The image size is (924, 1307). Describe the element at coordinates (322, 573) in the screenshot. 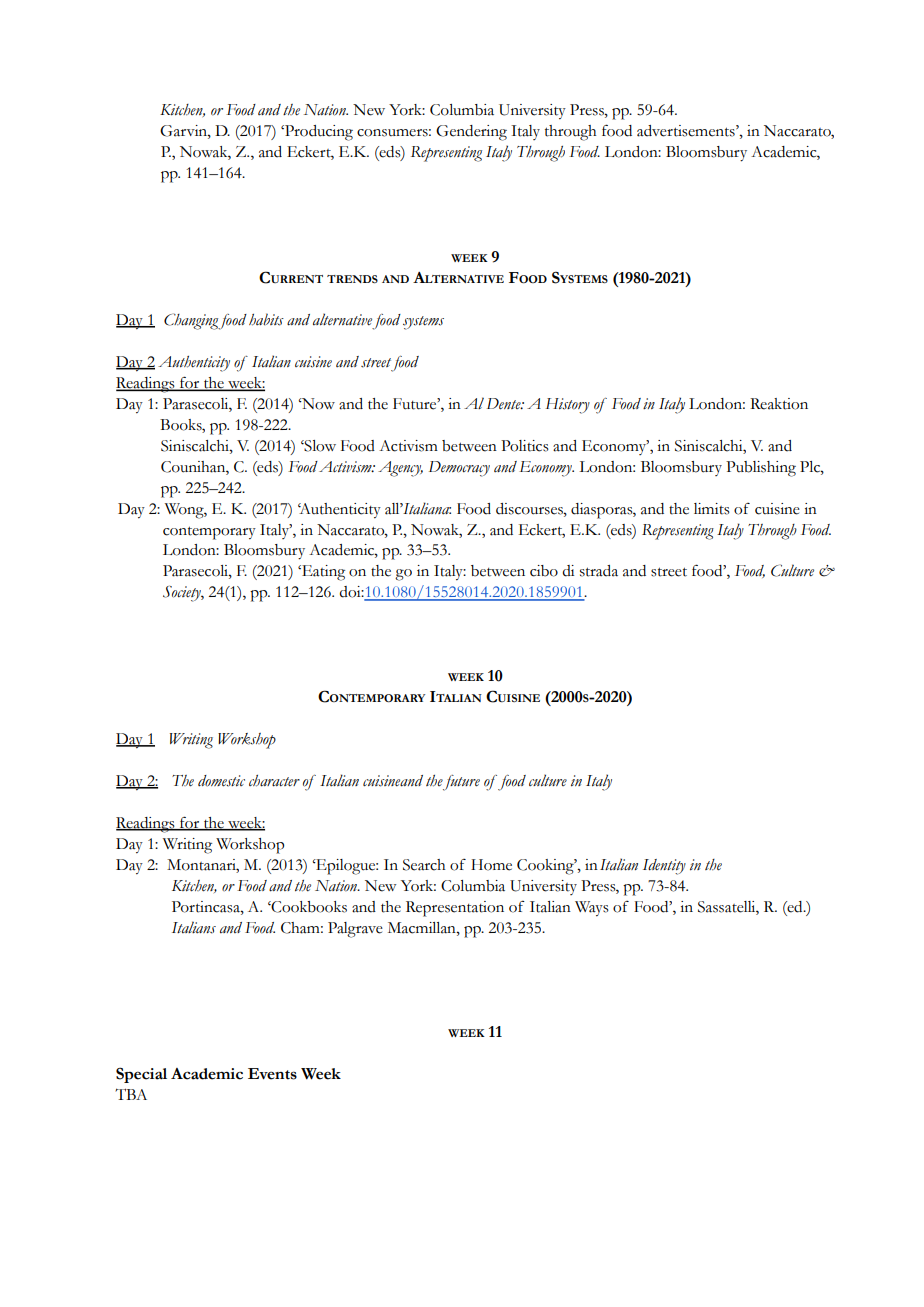

I see `Eating` at that location.
